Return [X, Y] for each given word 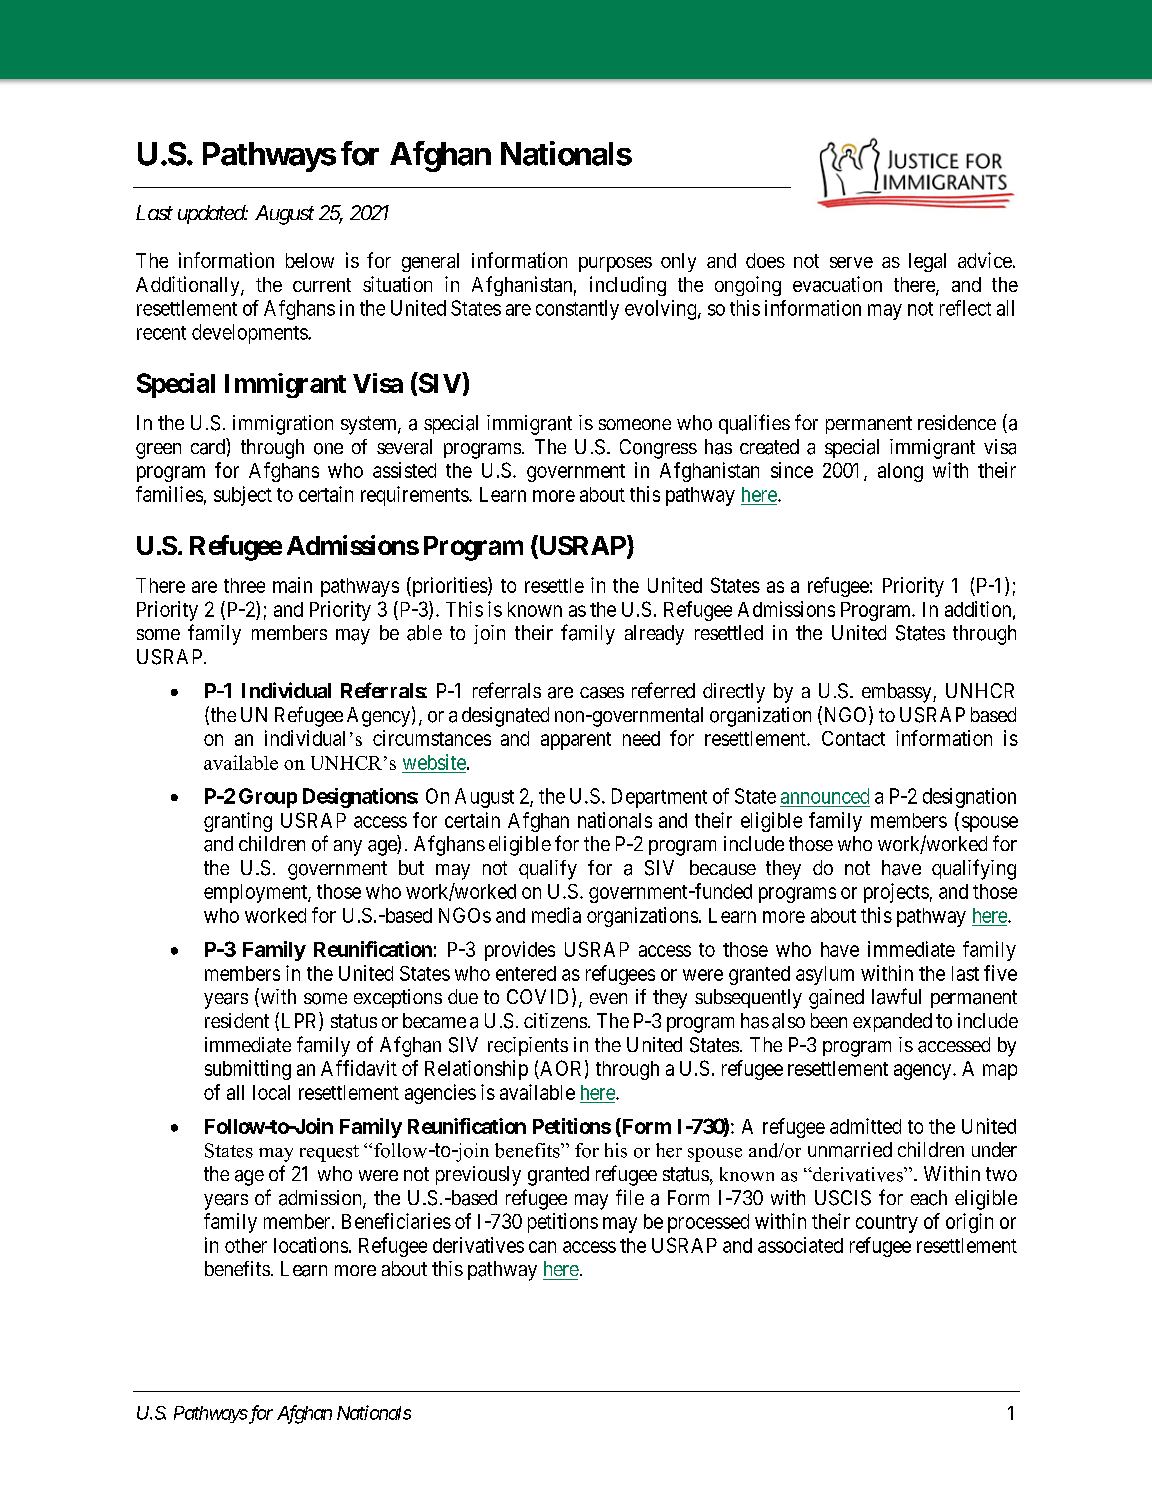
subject [243, 496]
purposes [615, 264]
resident [237, 1020]
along [900, 472]
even [608, 998]
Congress [658, 449]
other [246, 1245]
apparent [576, 741]
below [310, 260]
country [887, 1224]
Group [268, 798]
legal [927, 262]
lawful [896, 996]
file [630, 1197]
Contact [853, 738]
